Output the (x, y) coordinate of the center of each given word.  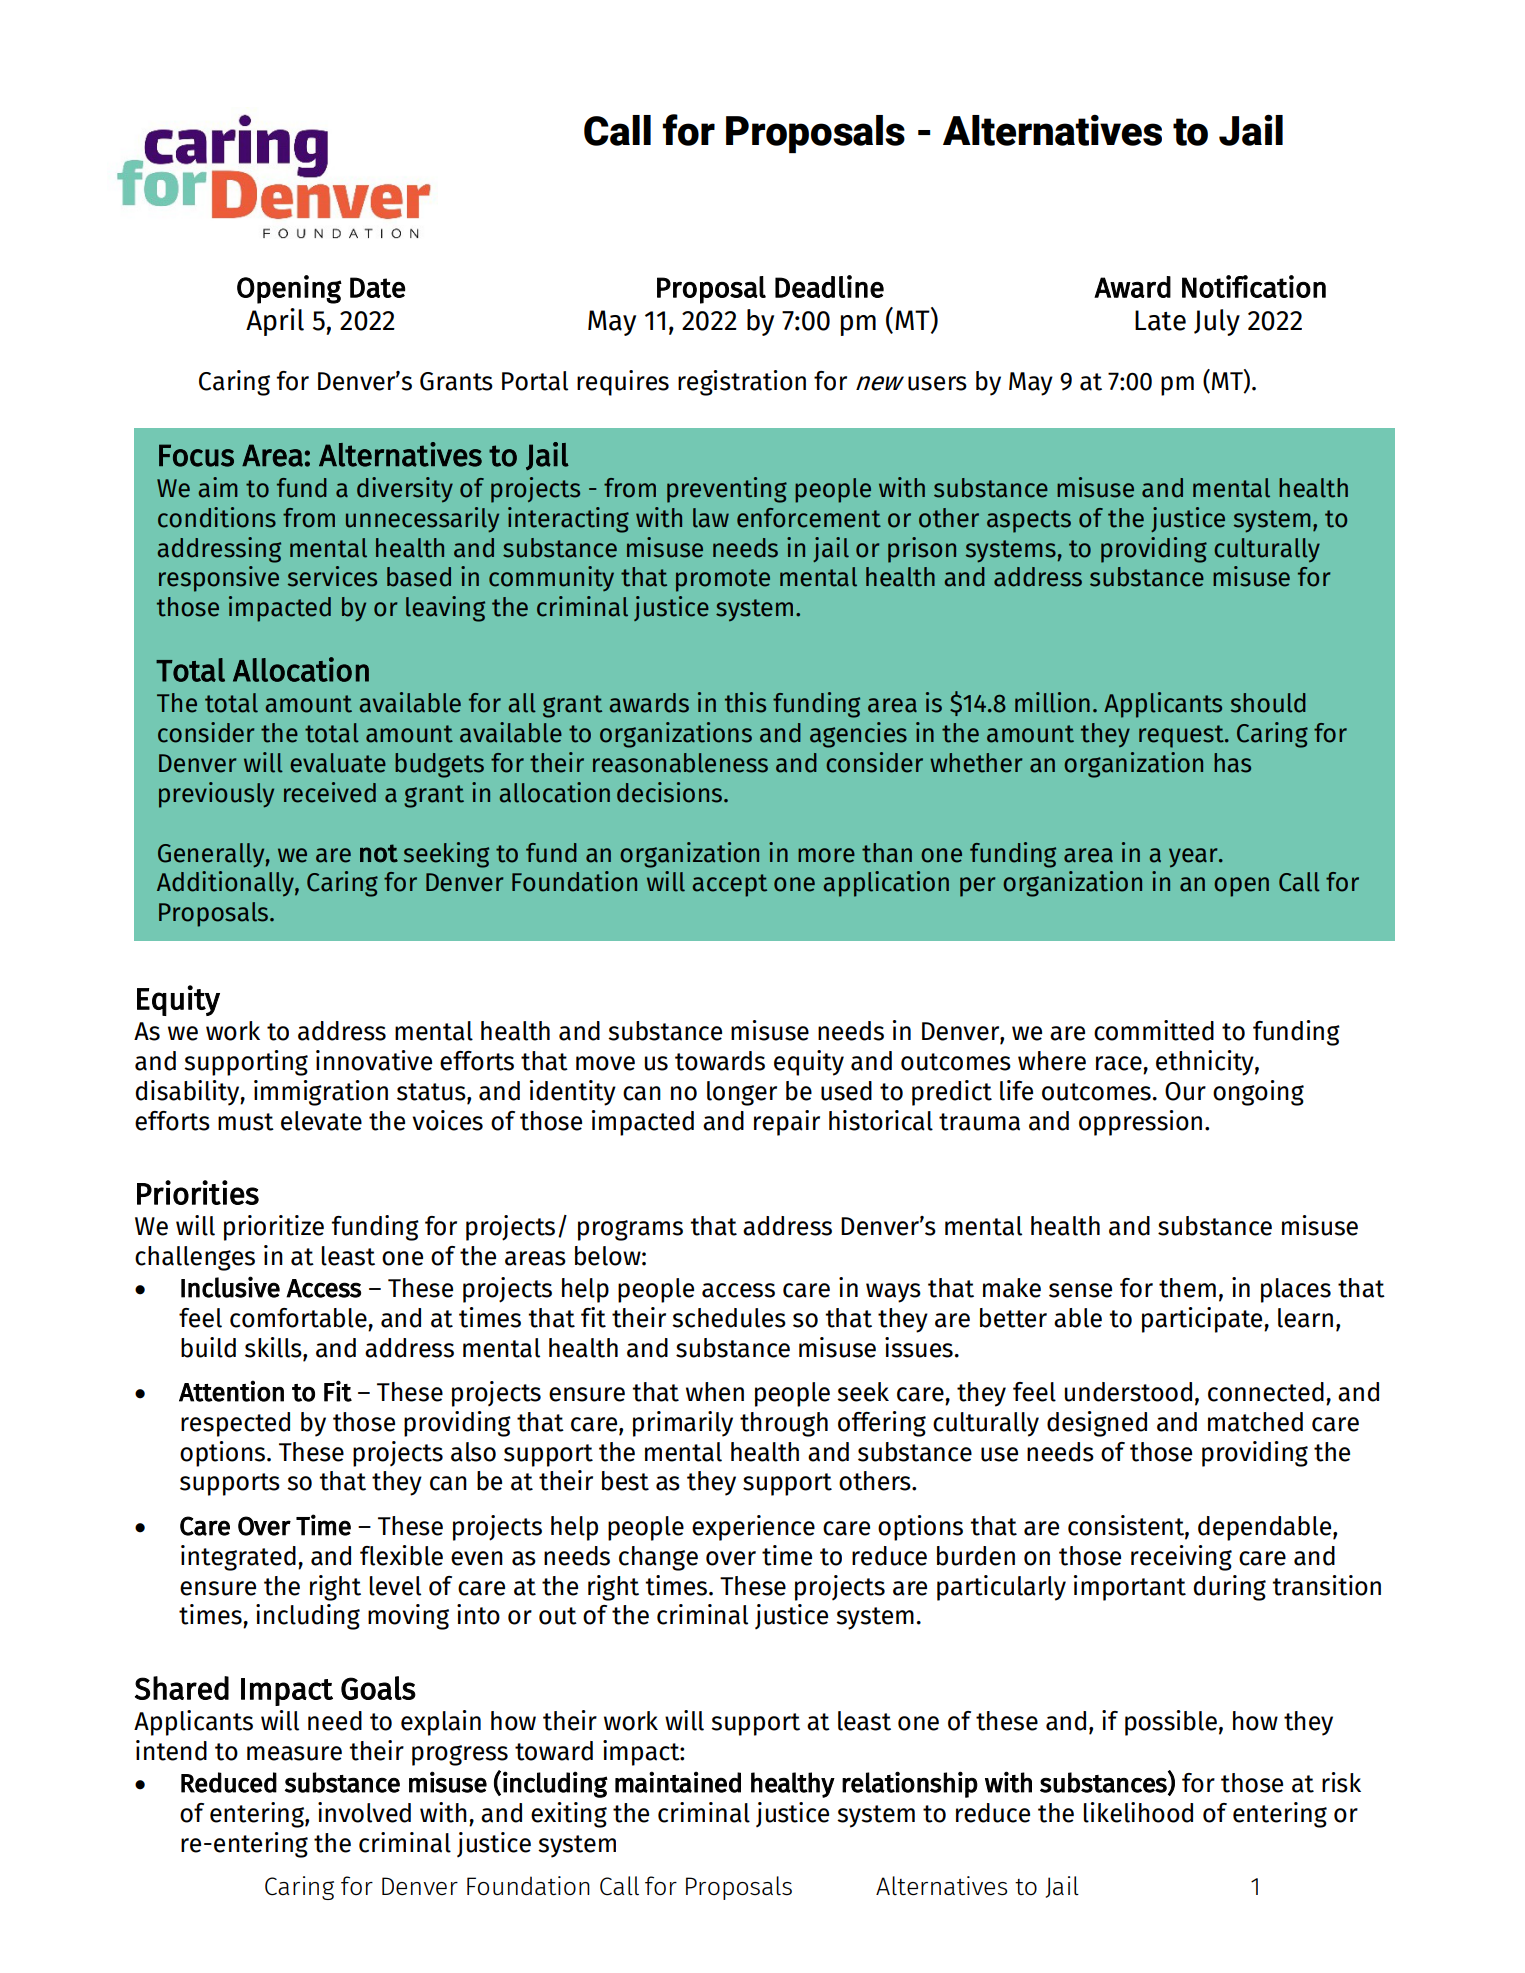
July (1217, 322)
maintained (678, 1782)
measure (294, 1753)
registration (742, 383)
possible (1171, 1723)
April (275, 322)
